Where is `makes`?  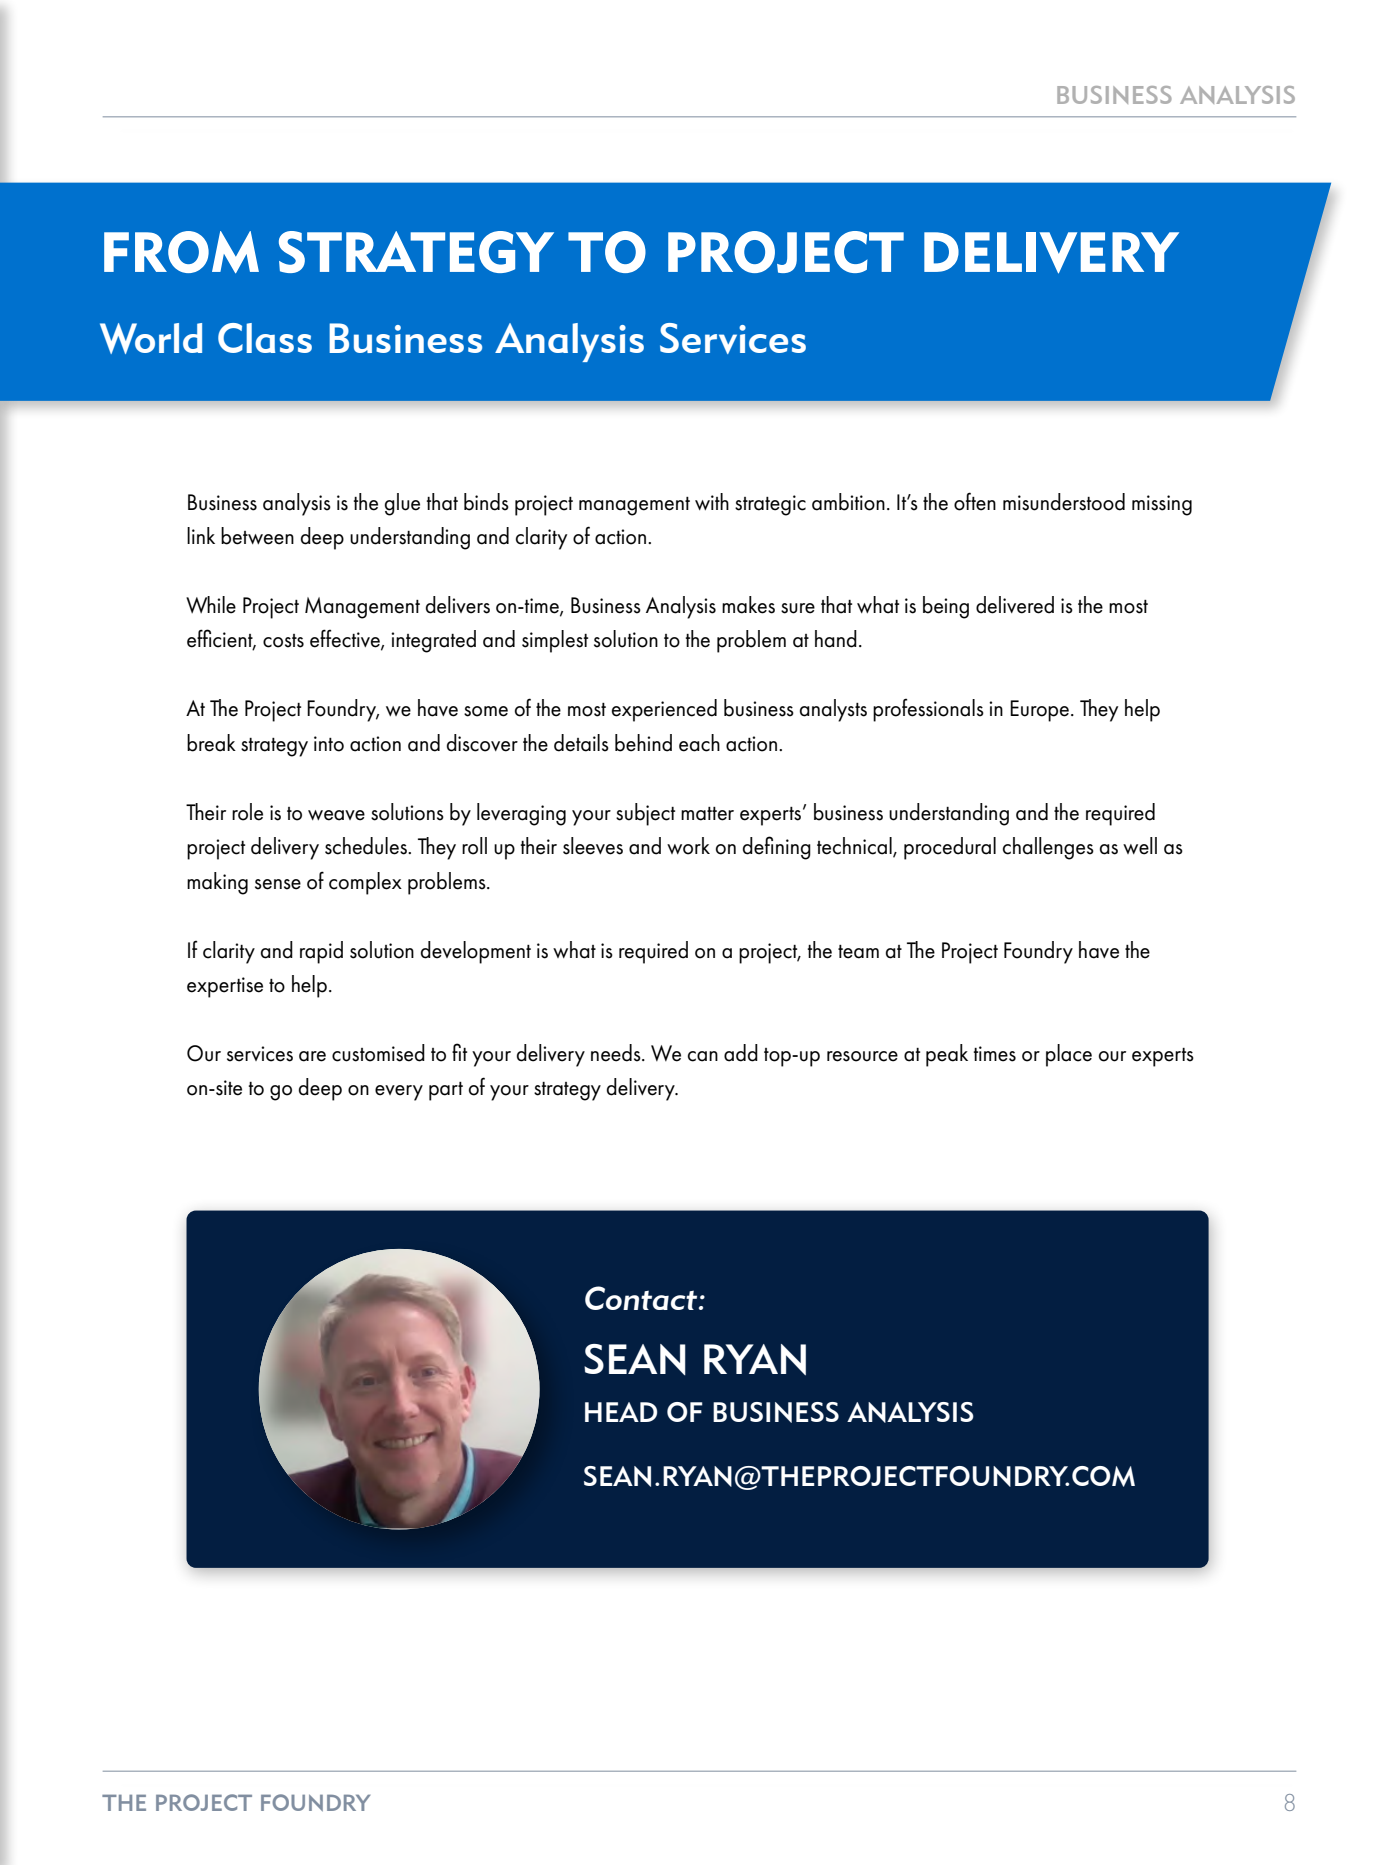 makes is located at coordinates (748, 605).
